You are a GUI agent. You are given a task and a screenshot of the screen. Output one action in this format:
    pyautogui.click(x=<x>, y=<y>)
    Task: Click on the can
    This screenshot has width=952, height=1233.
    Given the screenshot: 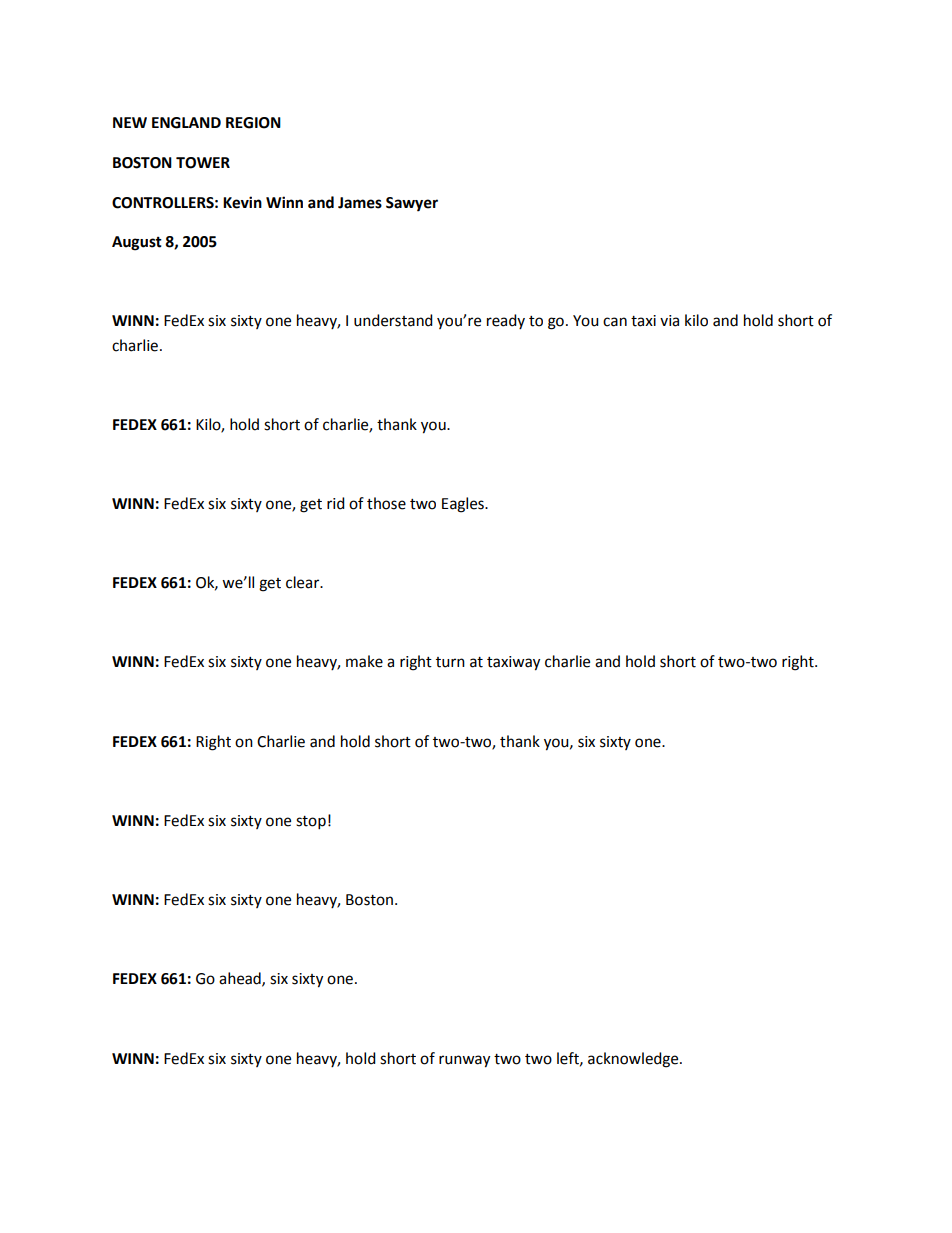 What is the action you would take?
    pyautogui.click(x=615, y=322)
